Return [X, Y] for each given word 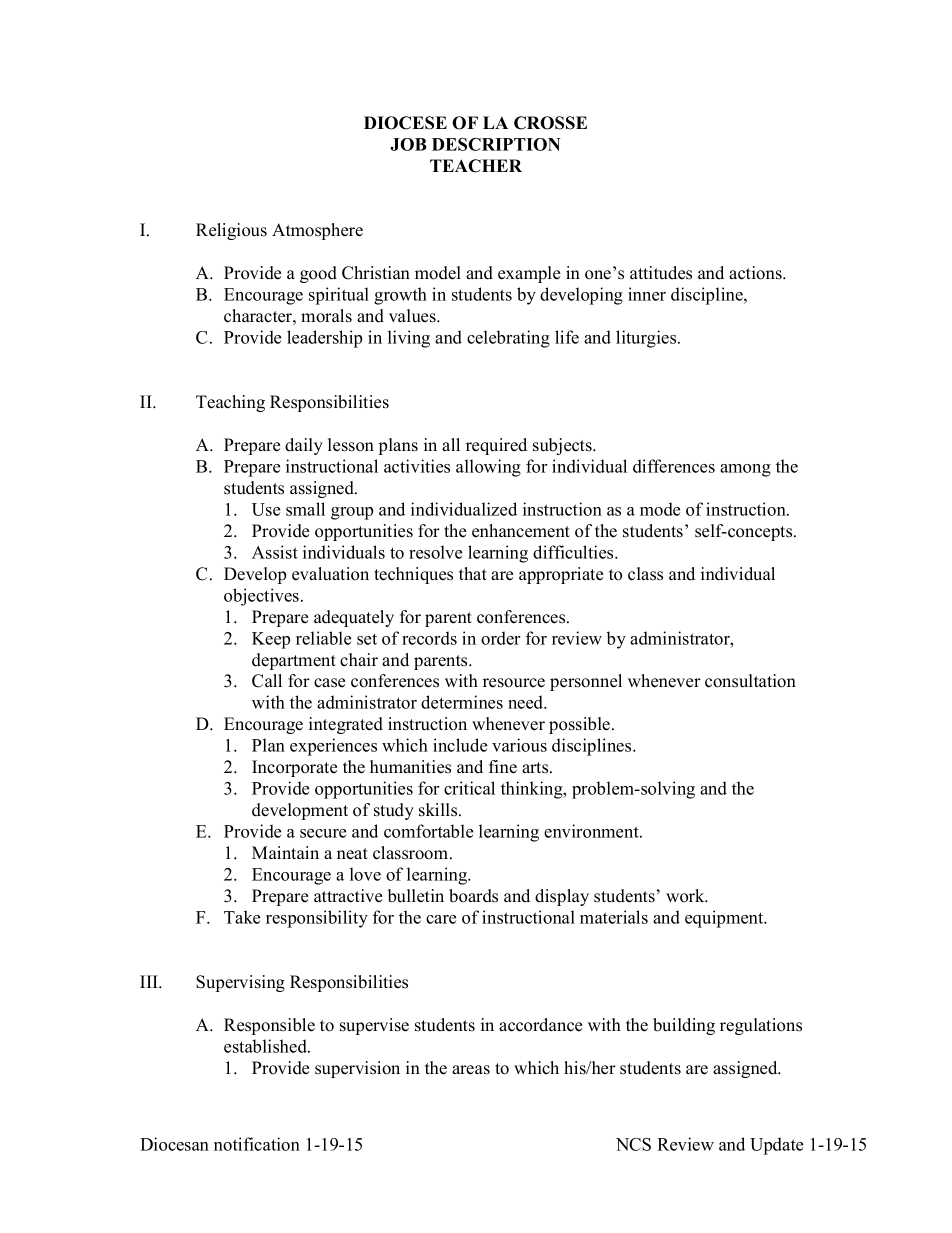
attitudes [661, 273]
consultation [750, 681]
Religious [231, 231]
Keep [271, 640]
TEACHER [476, 166]
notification [257, 1144]
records [429, 638]
